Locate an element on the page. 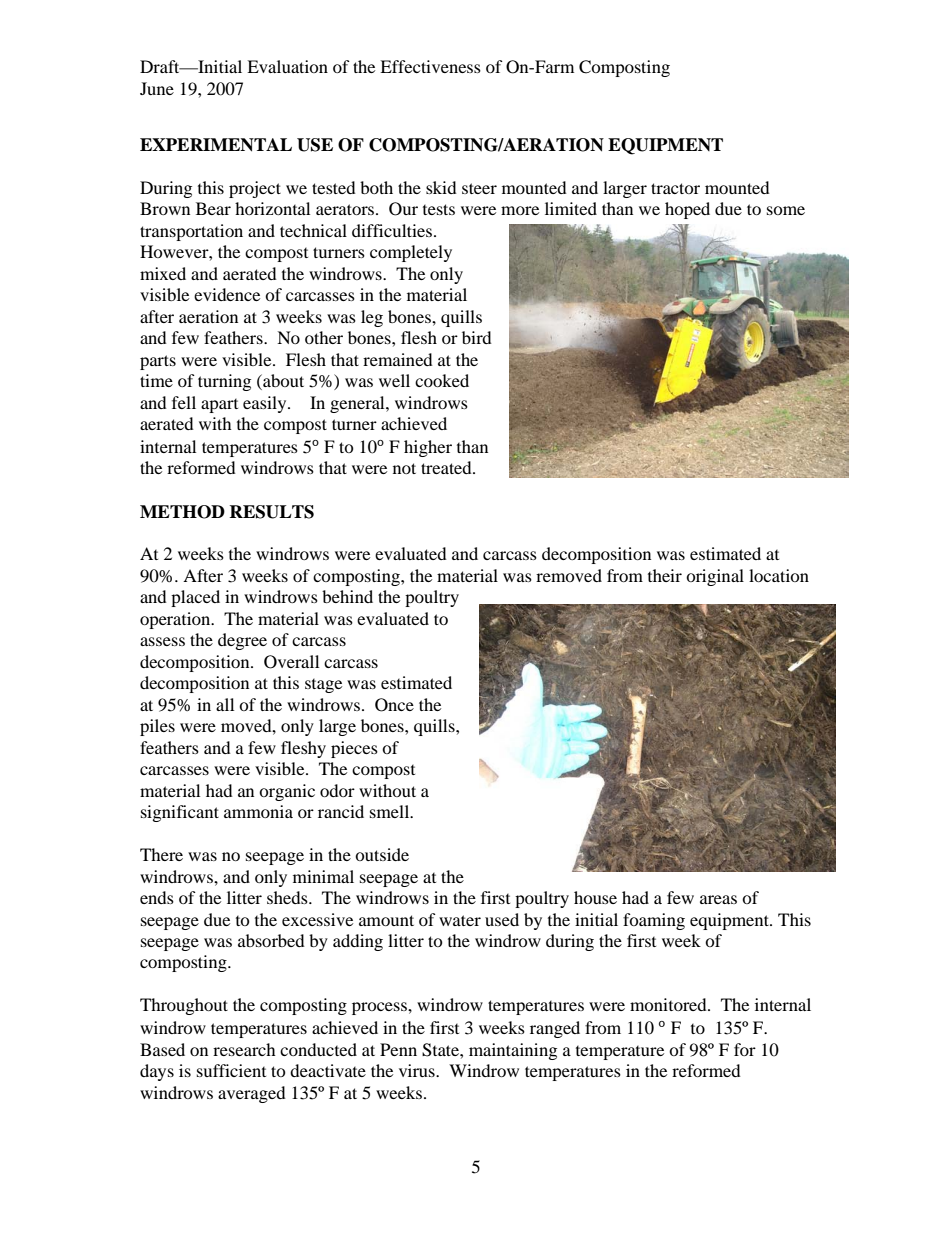 The width and height of the document is (952, 1233). ammonia is located at coordinates (258, 811).
